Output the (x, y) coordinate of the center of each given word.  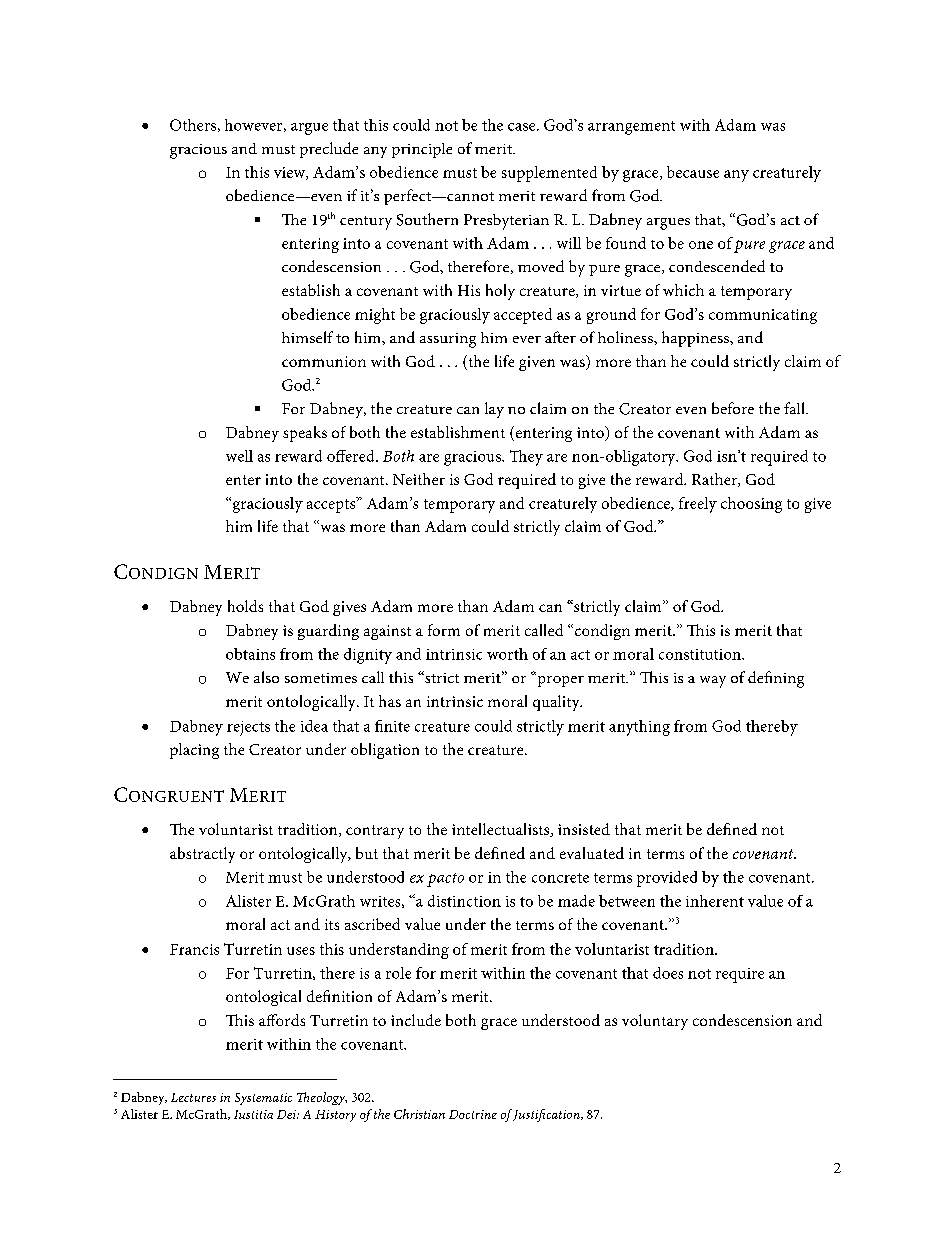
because (693, 172)
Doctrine (473, 1114)
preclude (329, 150)
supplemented (549, 174)
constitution (701, 654)
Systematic (263, 1099)
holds (245, 606)
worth (507, 654)
